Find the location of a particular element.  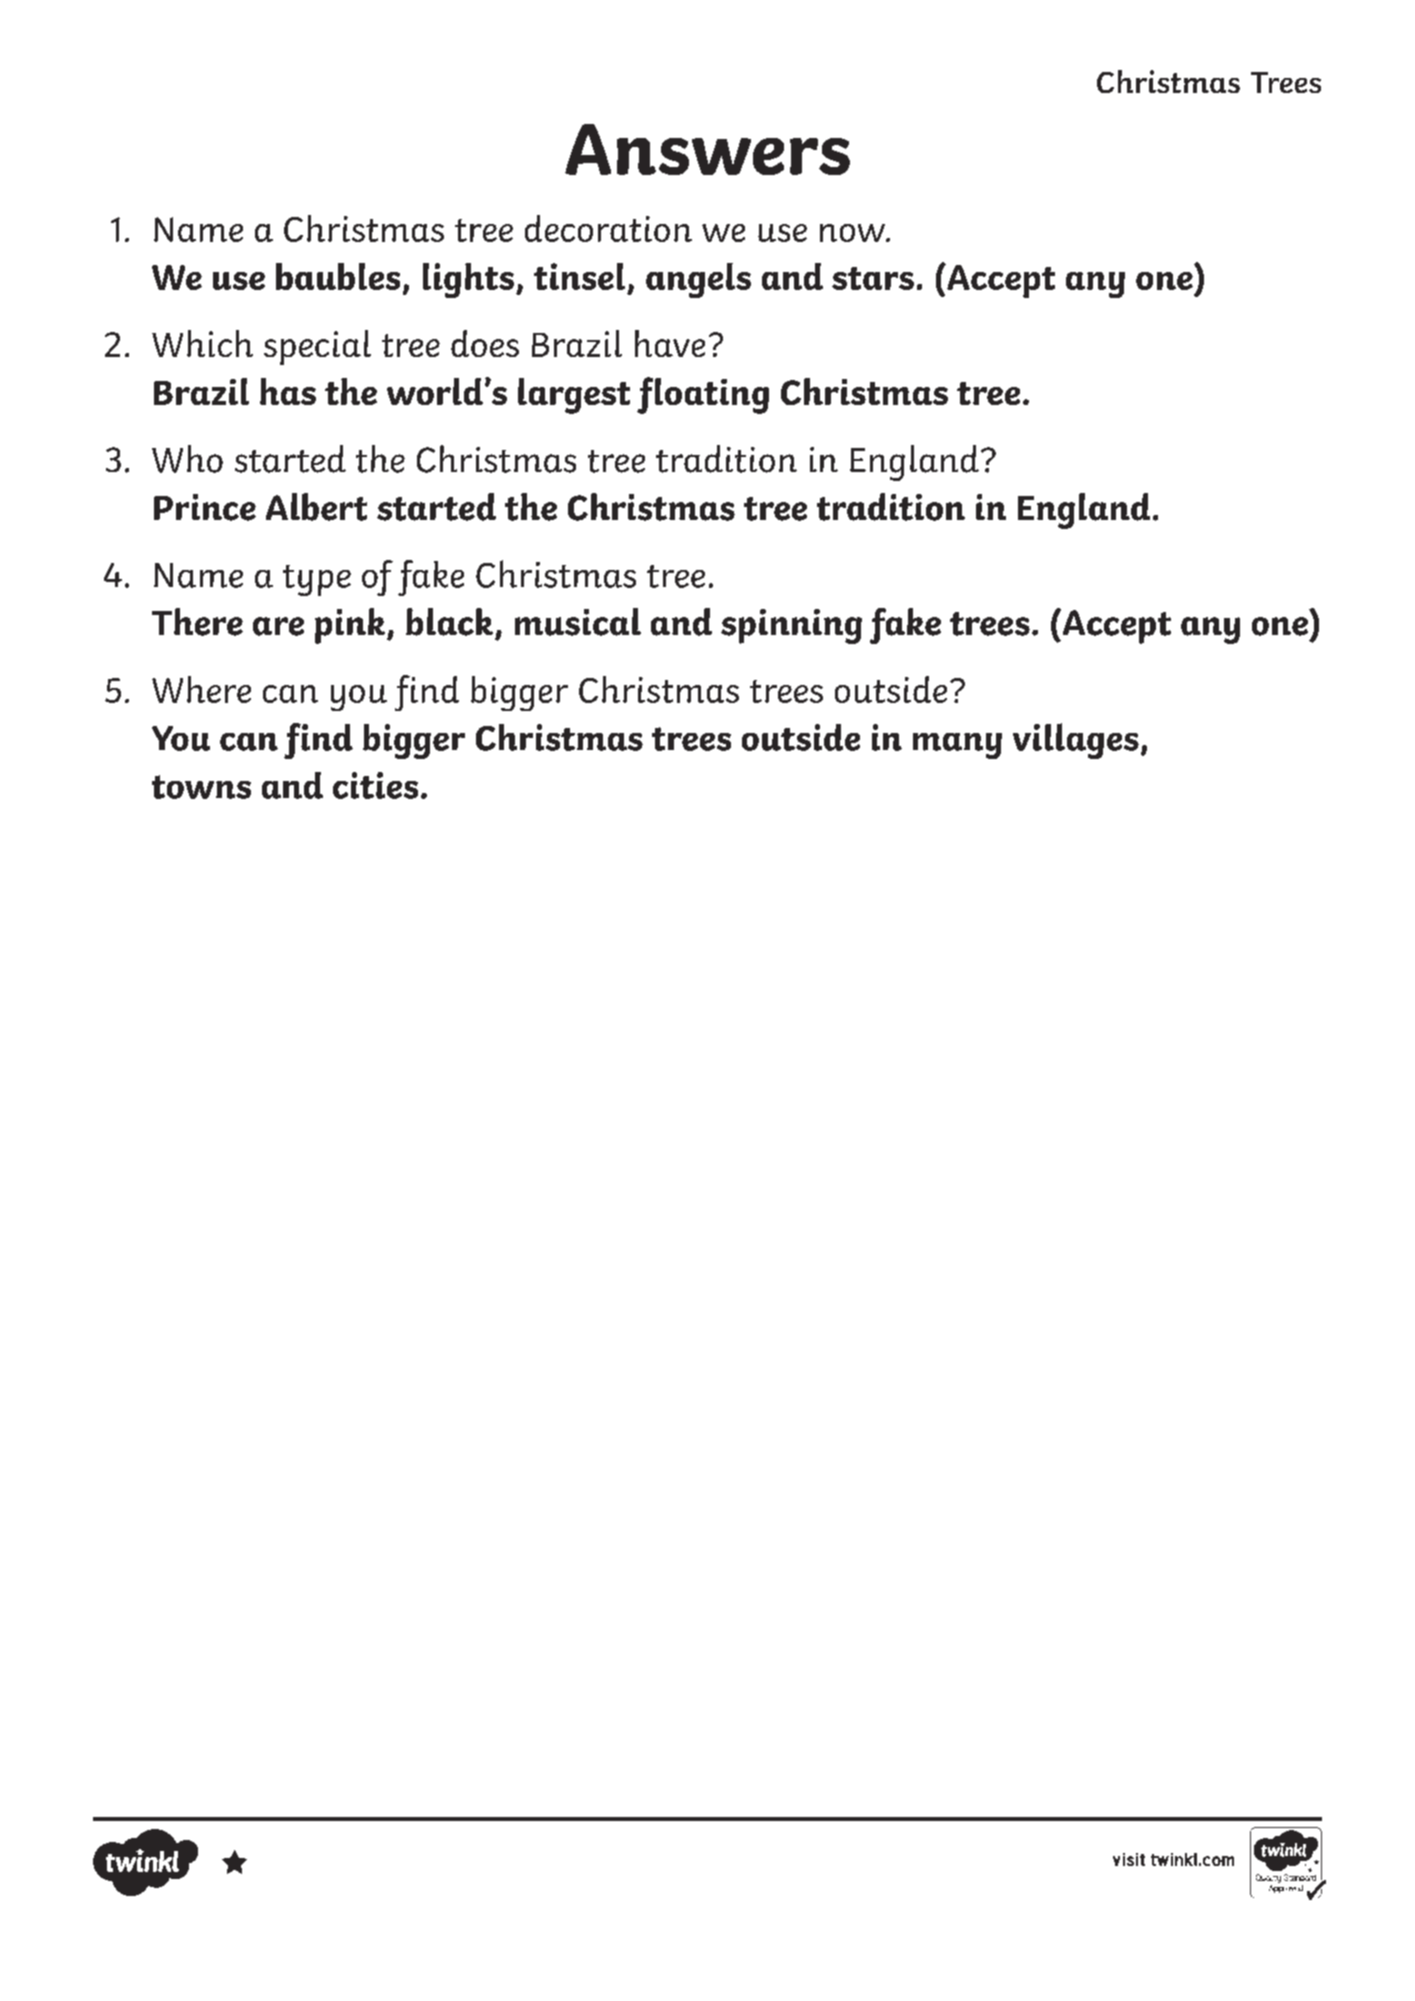

stars is located at coordinates (873, 278).
